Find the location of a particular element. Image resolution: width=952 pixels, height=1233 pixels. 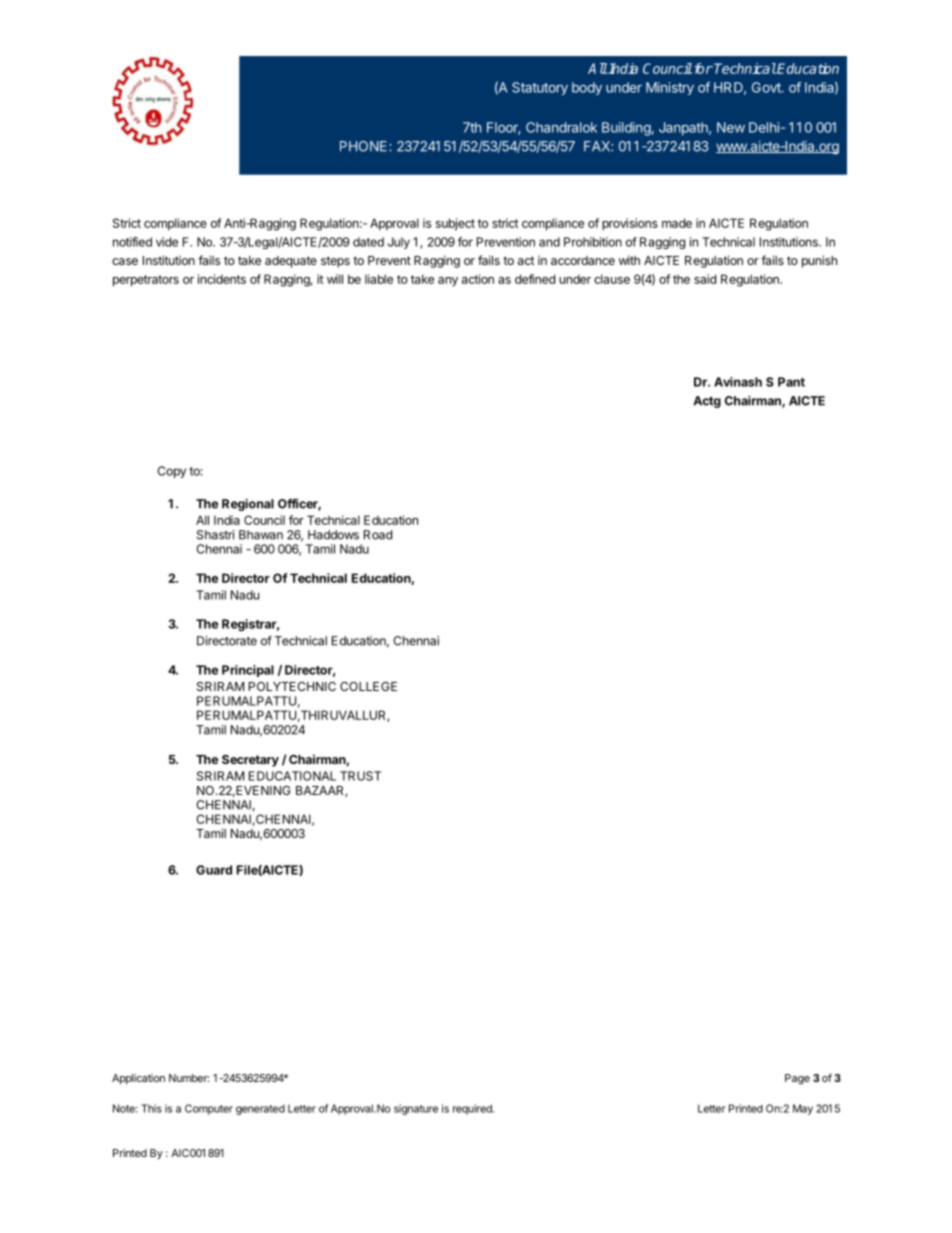

Avinash is located at coordinates (738, 382).
